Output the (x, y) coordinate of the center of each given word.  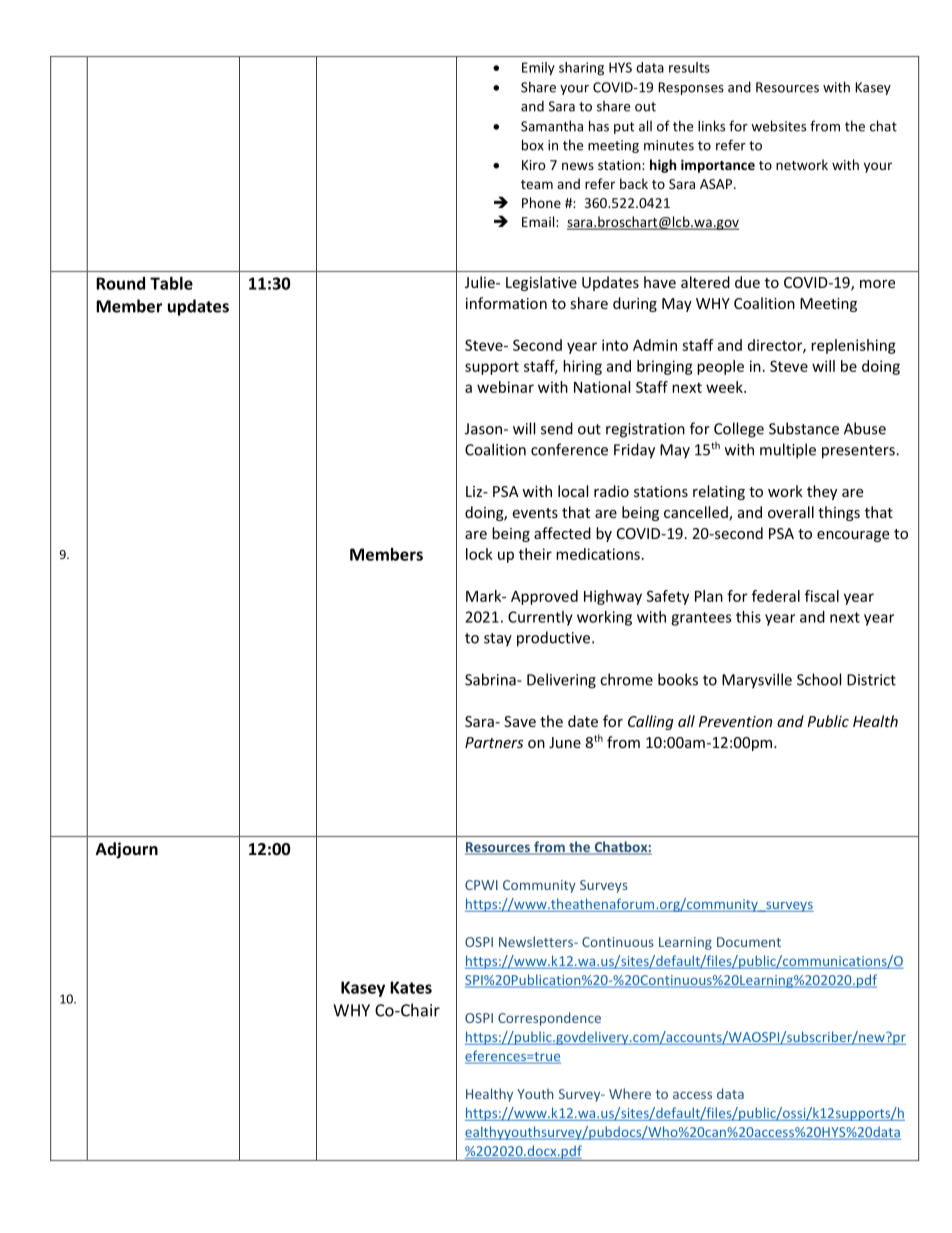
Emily (538, 69)
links (711, 126)
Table (171, 283)
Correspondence (549, 1019)
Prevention (735, 721)
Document (749, 942)
